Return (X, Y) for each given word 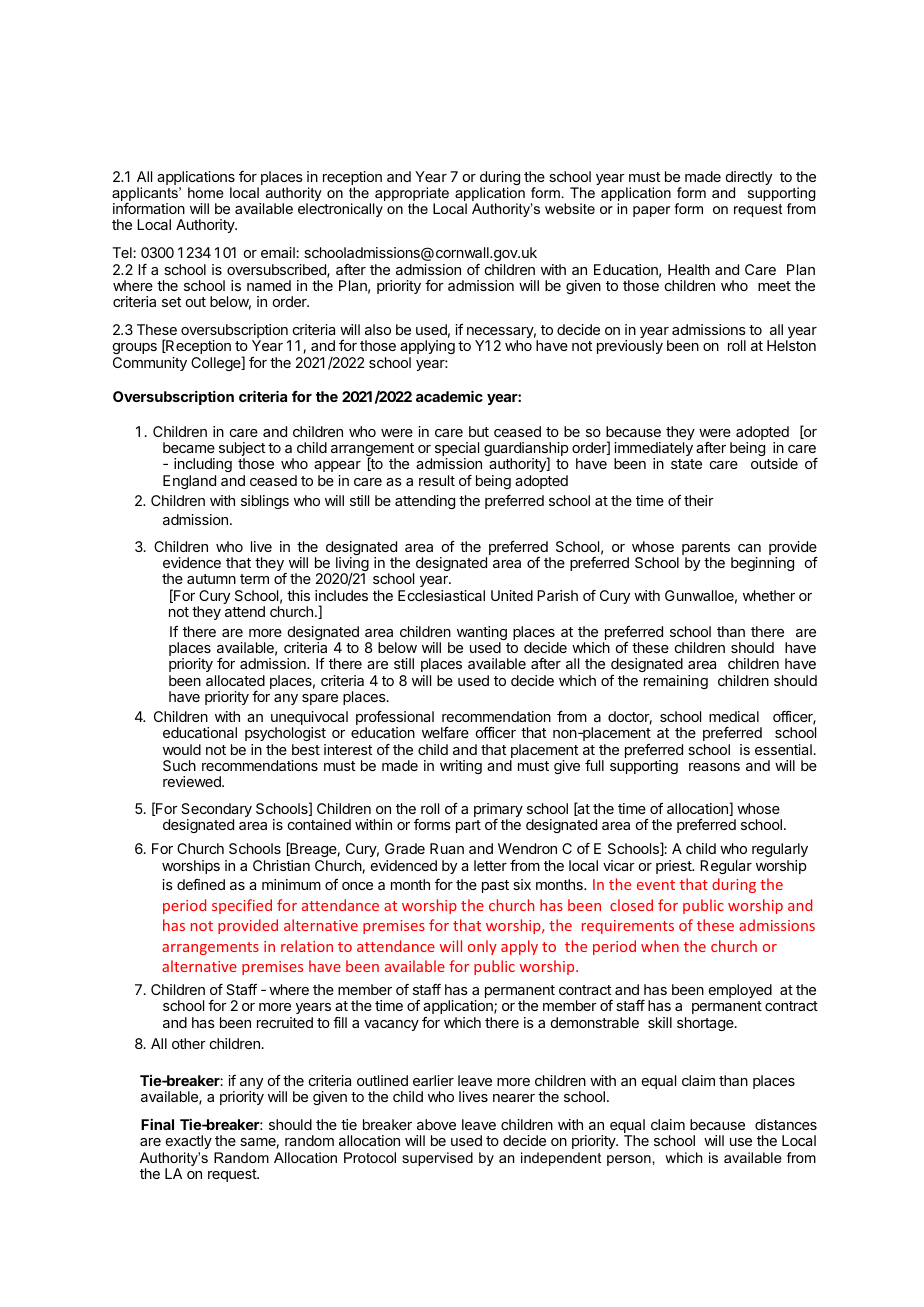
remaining (676, 682)
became (189, 447)
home (206, 192)
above (436, 1124)
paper (651, 211)
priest (675, 867)
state (686, 464)
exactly (189, 1142)
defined (201, 884)
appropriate (411, 195)
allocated (235, 680)
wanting (482, 634)
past (495, 886)
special (457, 450)
